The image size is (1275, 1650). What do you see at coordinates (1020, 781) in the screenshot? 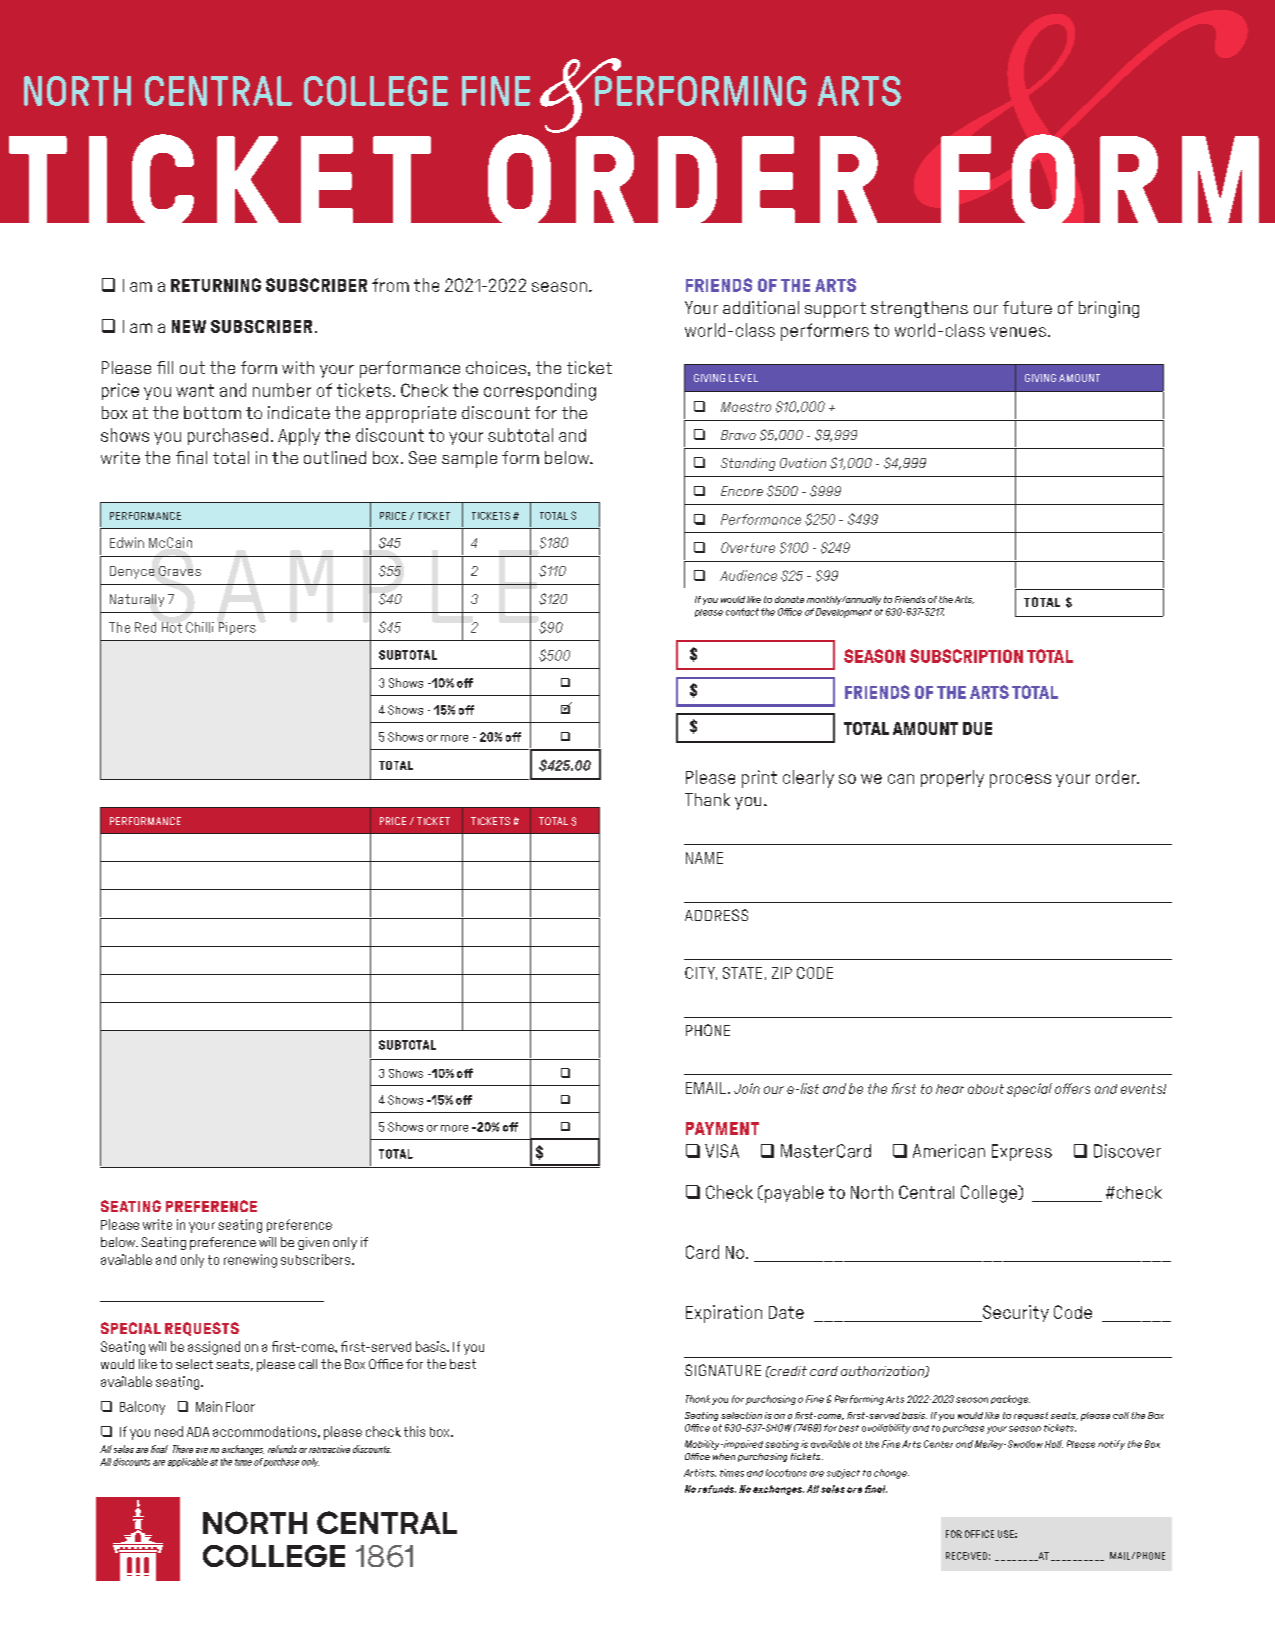
I see `process` at bounding box center [1020, 781].
